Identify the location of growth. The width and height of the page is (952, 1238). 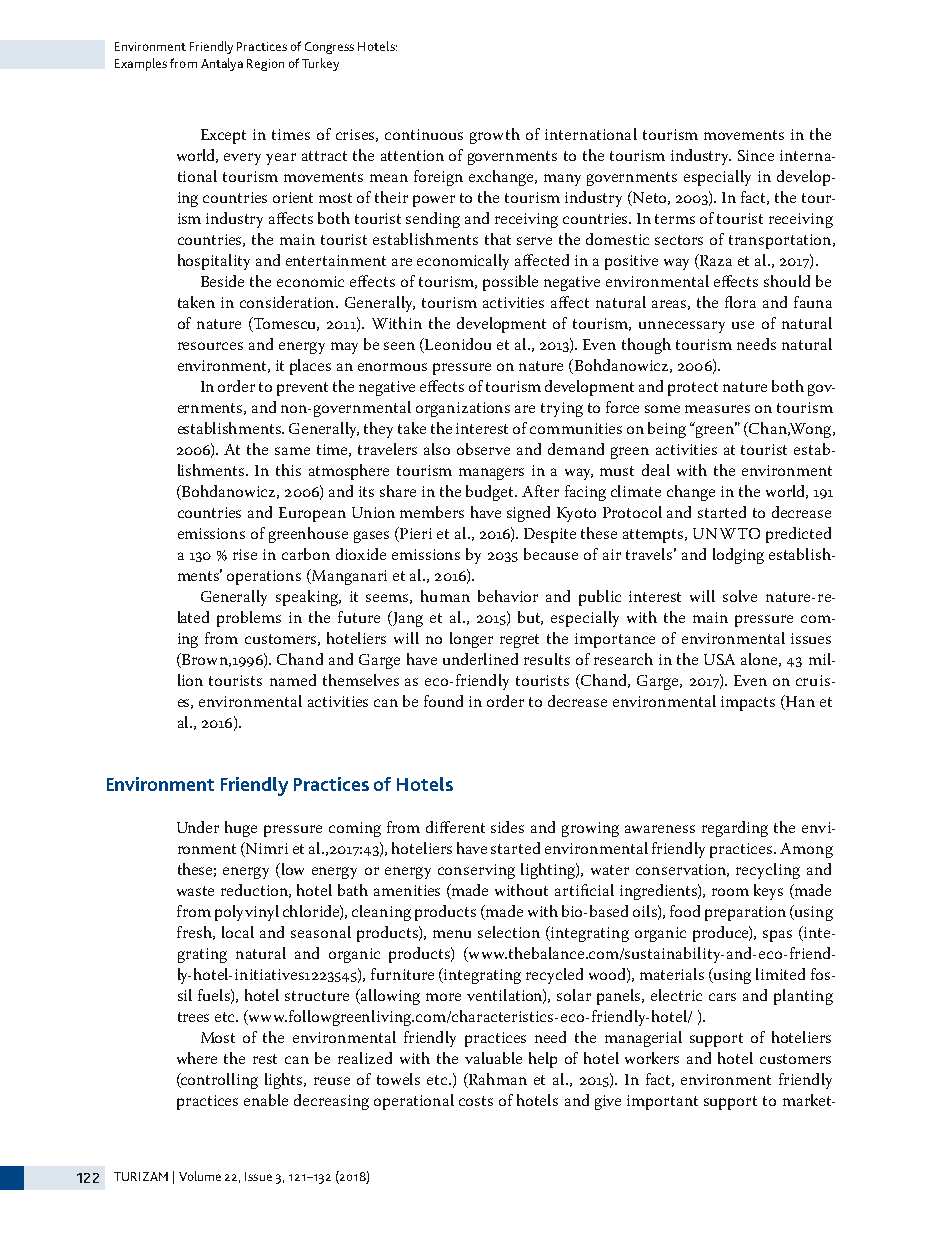
(495, 136).
